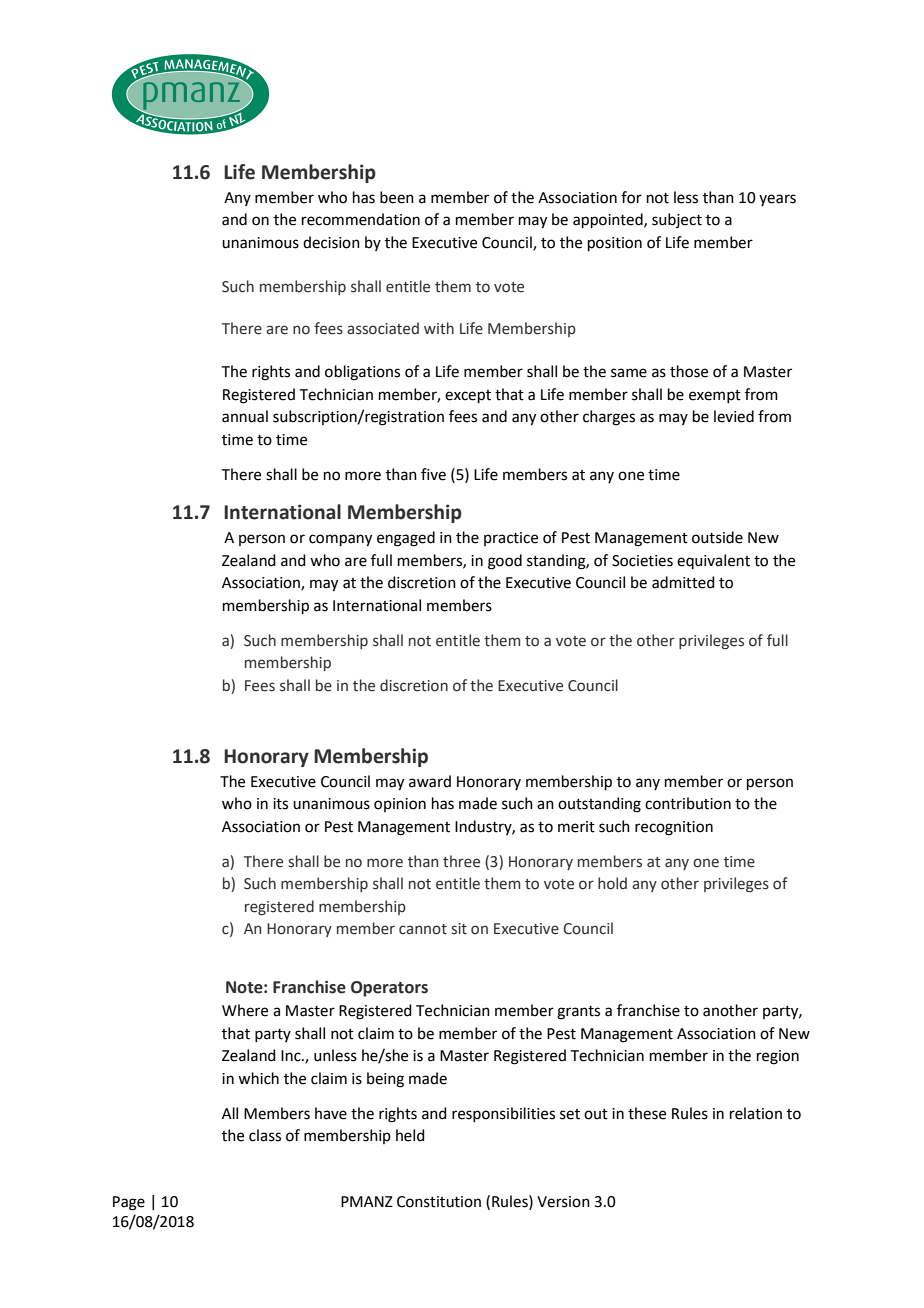 The height and width of the image is (1308, 924). What do you see at coordinates (677, 220) in the image?
I see `subject` at bounding box center [677, 220].
